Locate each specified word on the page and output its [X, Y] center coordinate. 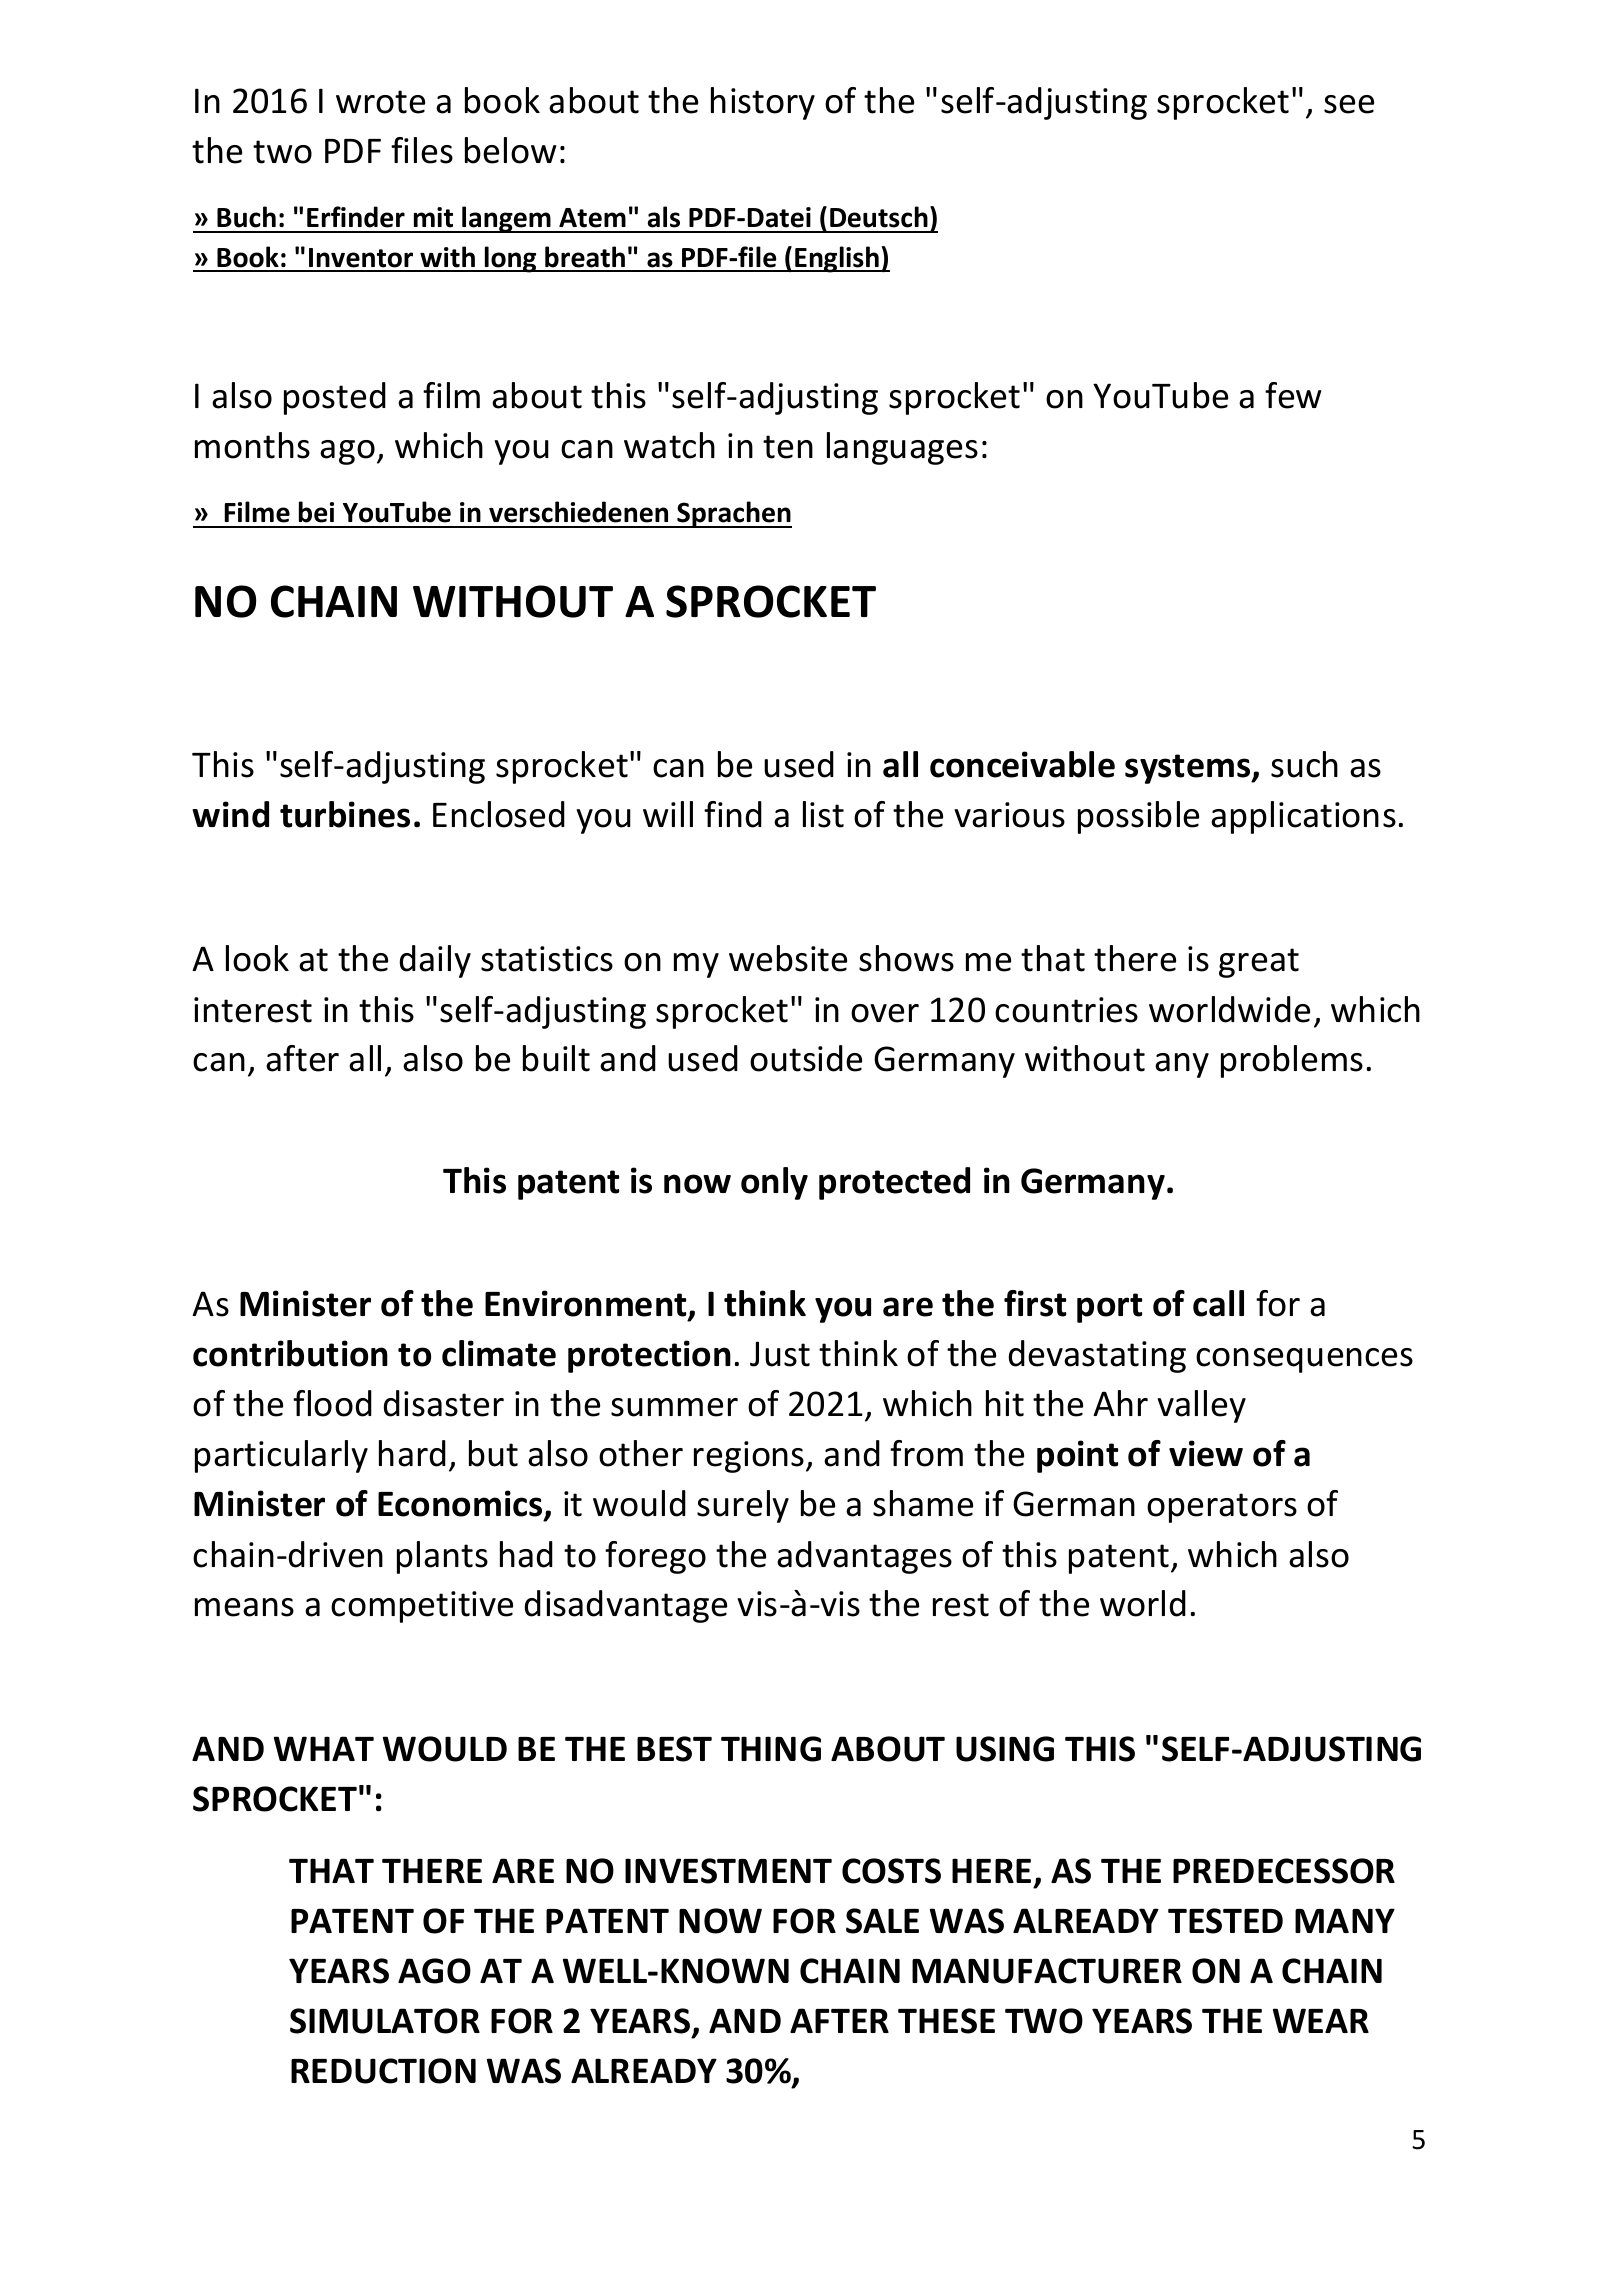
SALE [882, 1921]
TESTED [1225, 1921]
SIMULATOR [385, 2021]
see [1349, 104]
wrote [380, 102]
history [763, 103]
